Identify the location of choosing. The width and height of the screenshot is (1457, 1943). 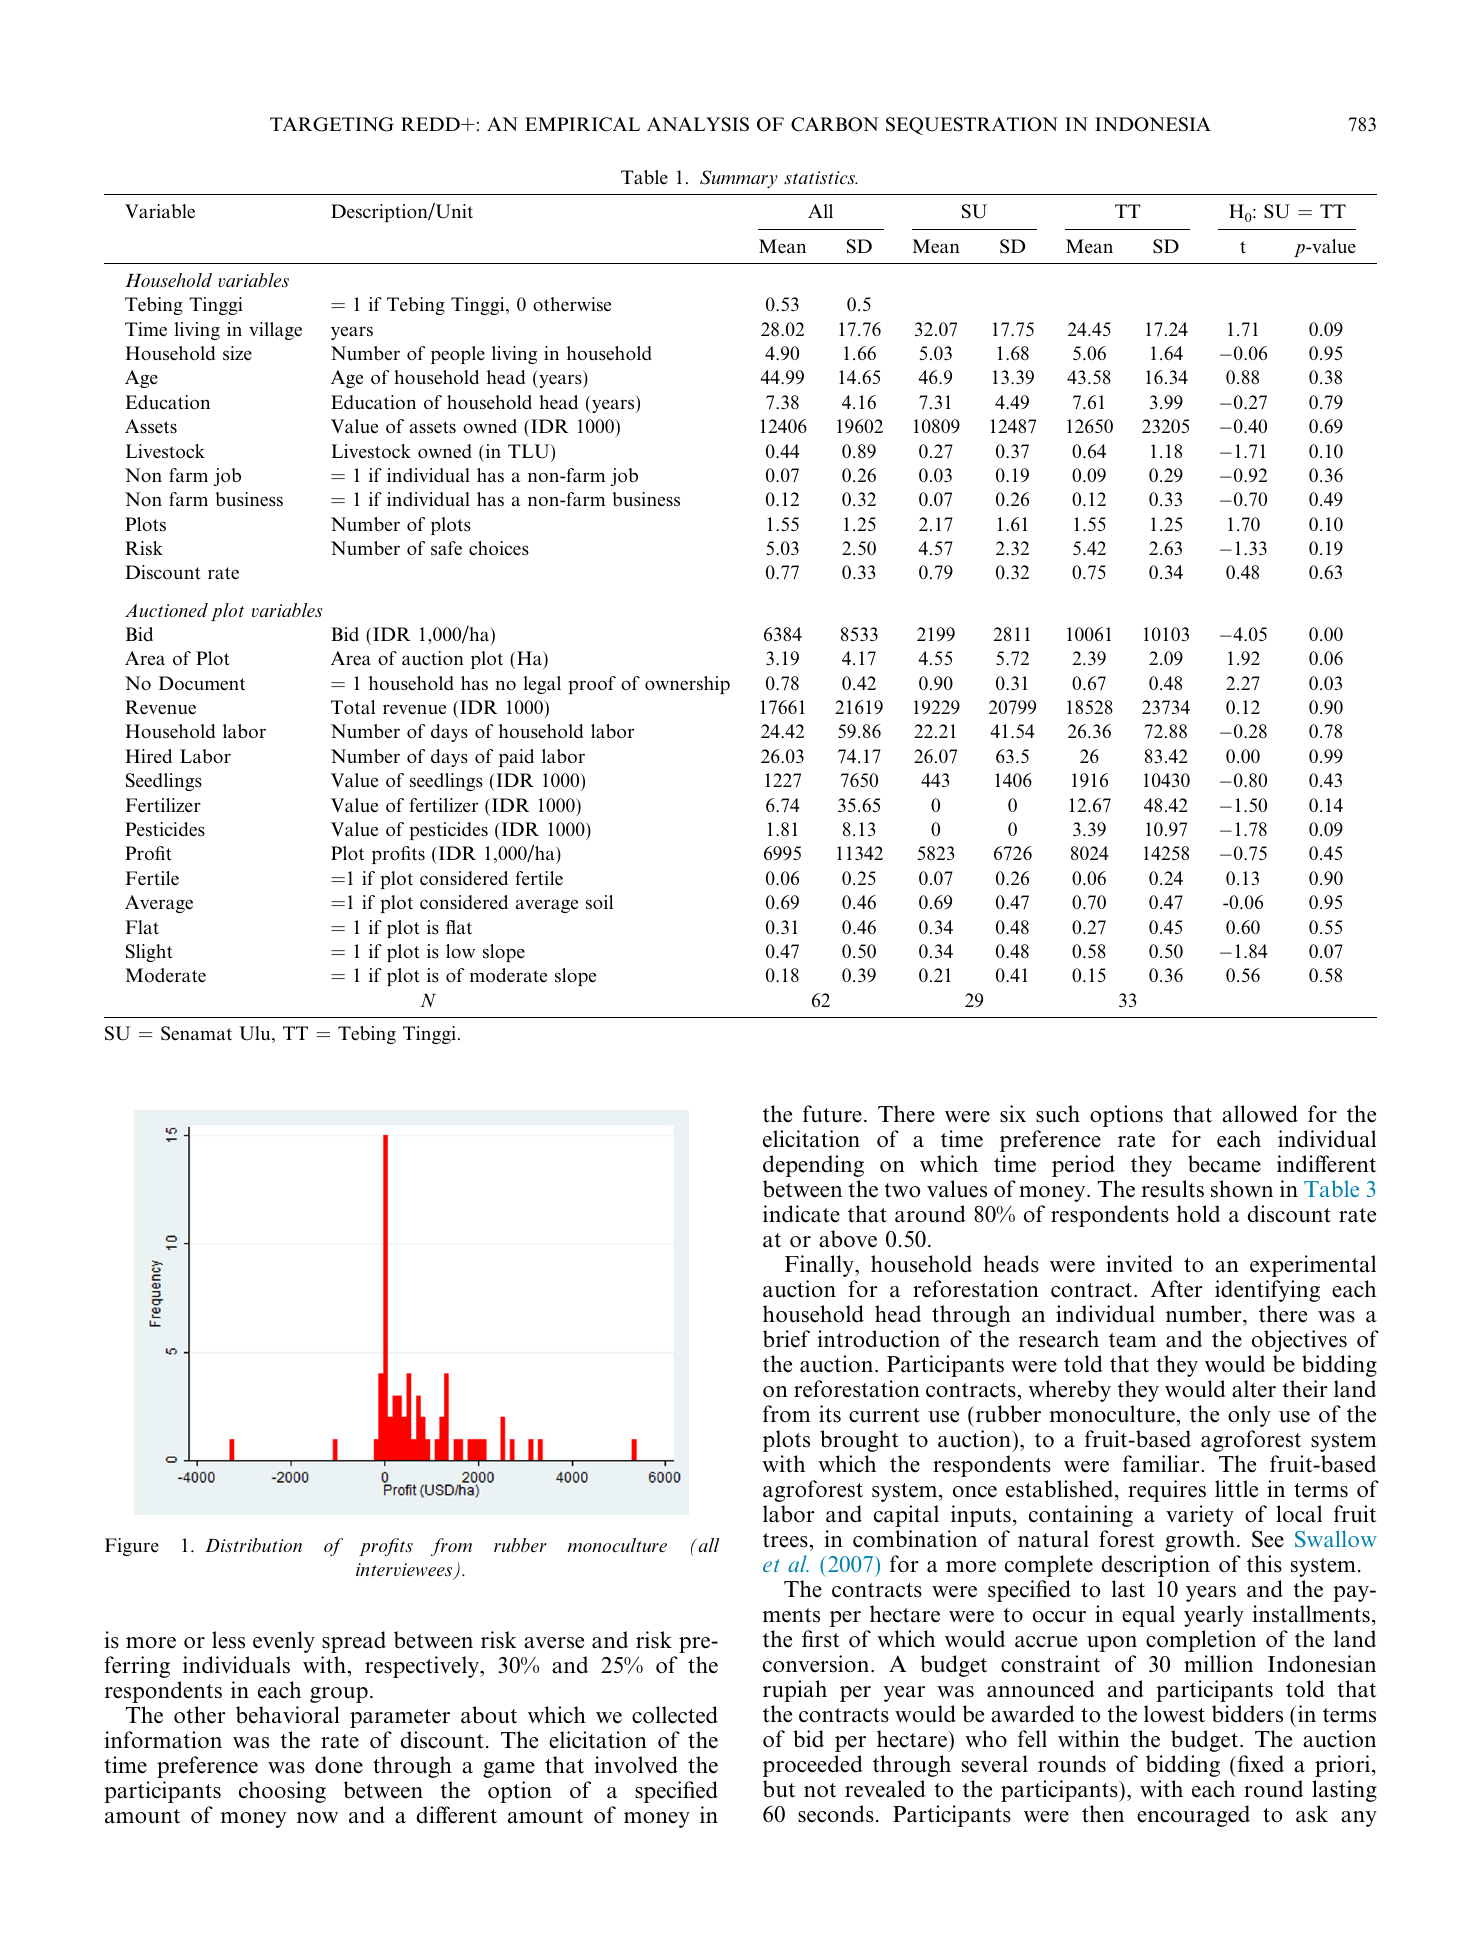
(282, 1792).
